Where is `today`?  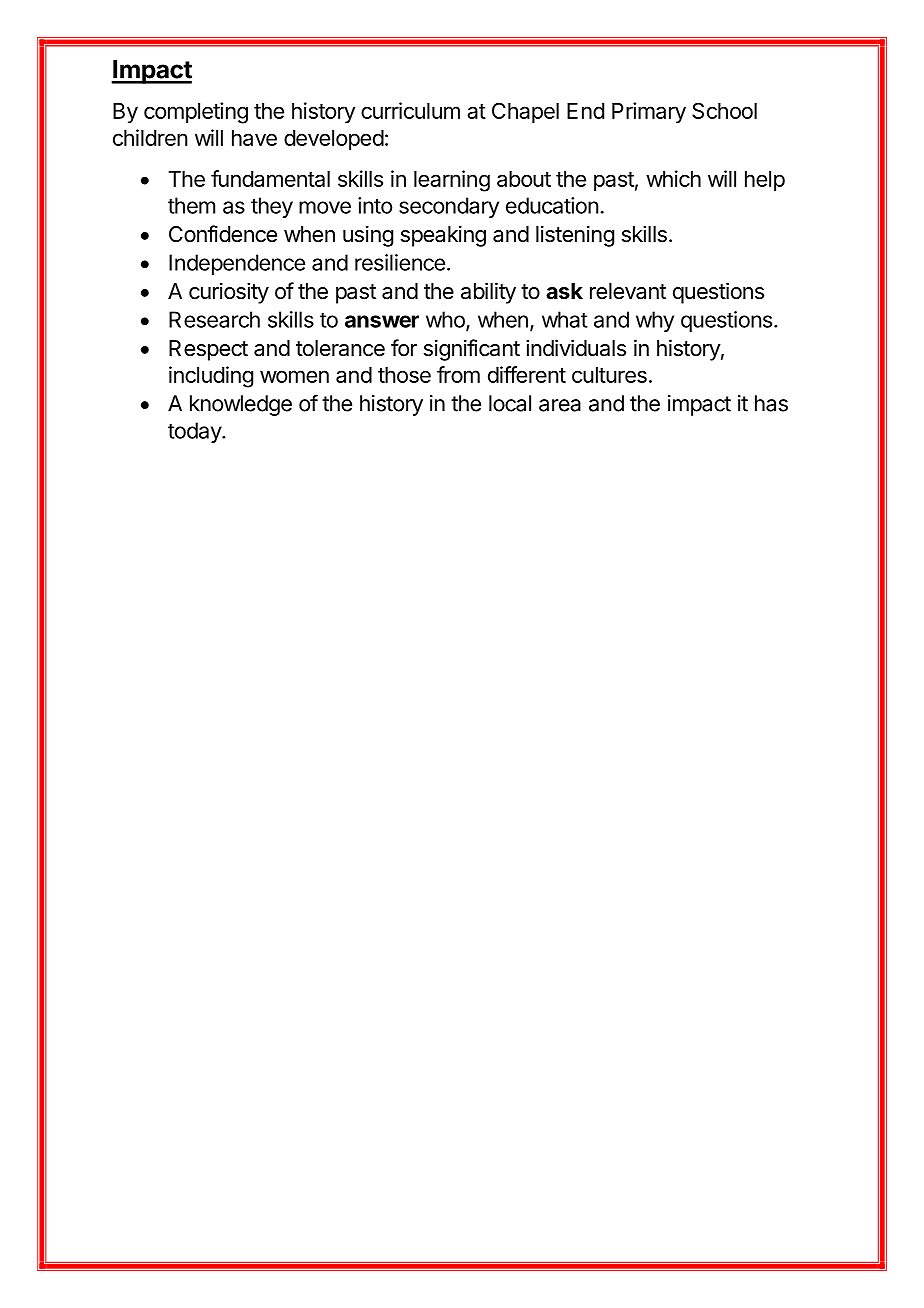 today is located at coordinates (195, 432).
